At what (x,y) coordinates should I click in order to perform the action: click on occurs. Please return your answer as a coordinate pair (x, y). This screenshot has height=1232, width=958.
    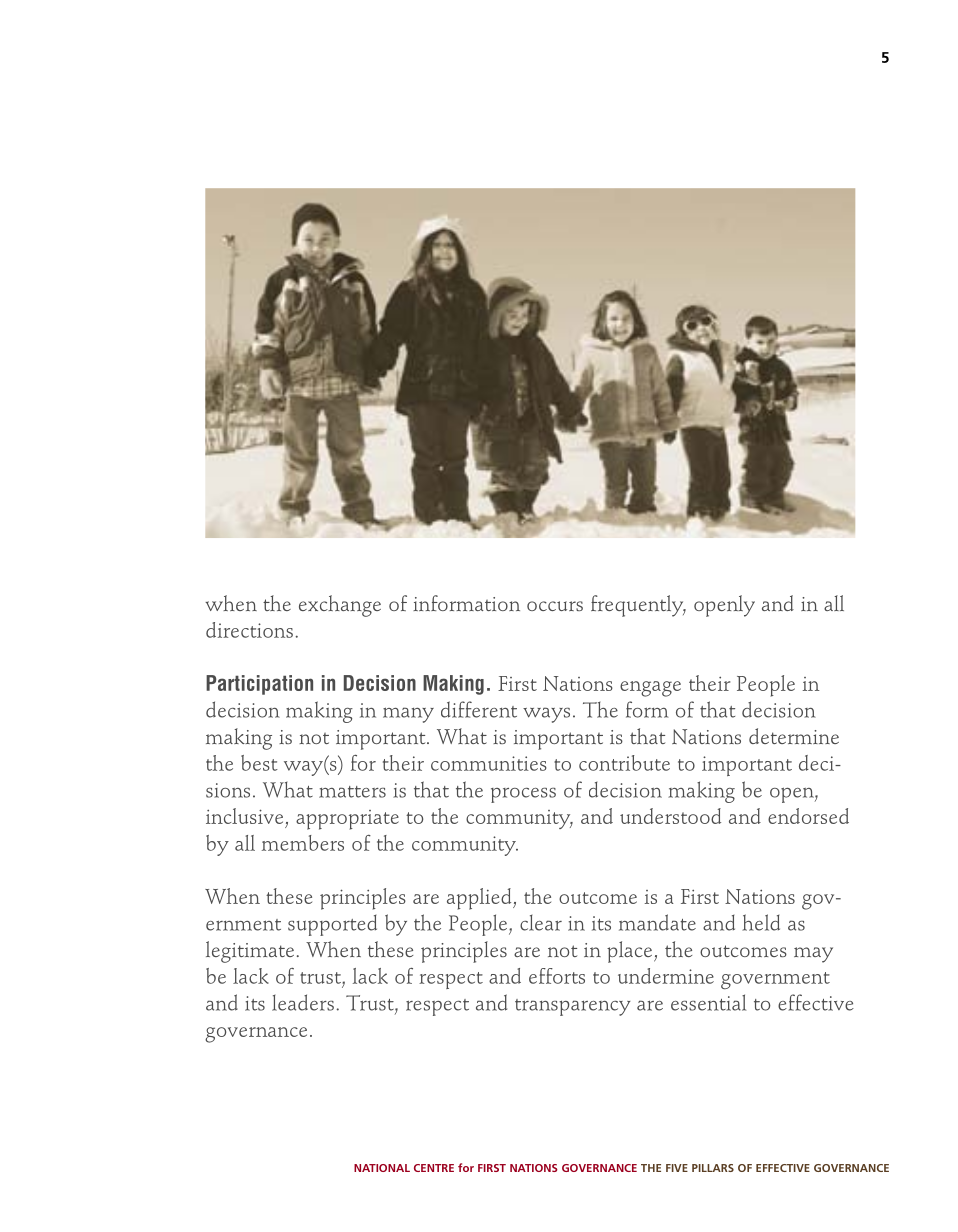
    Looking at the image, I should click on (555, 606).
